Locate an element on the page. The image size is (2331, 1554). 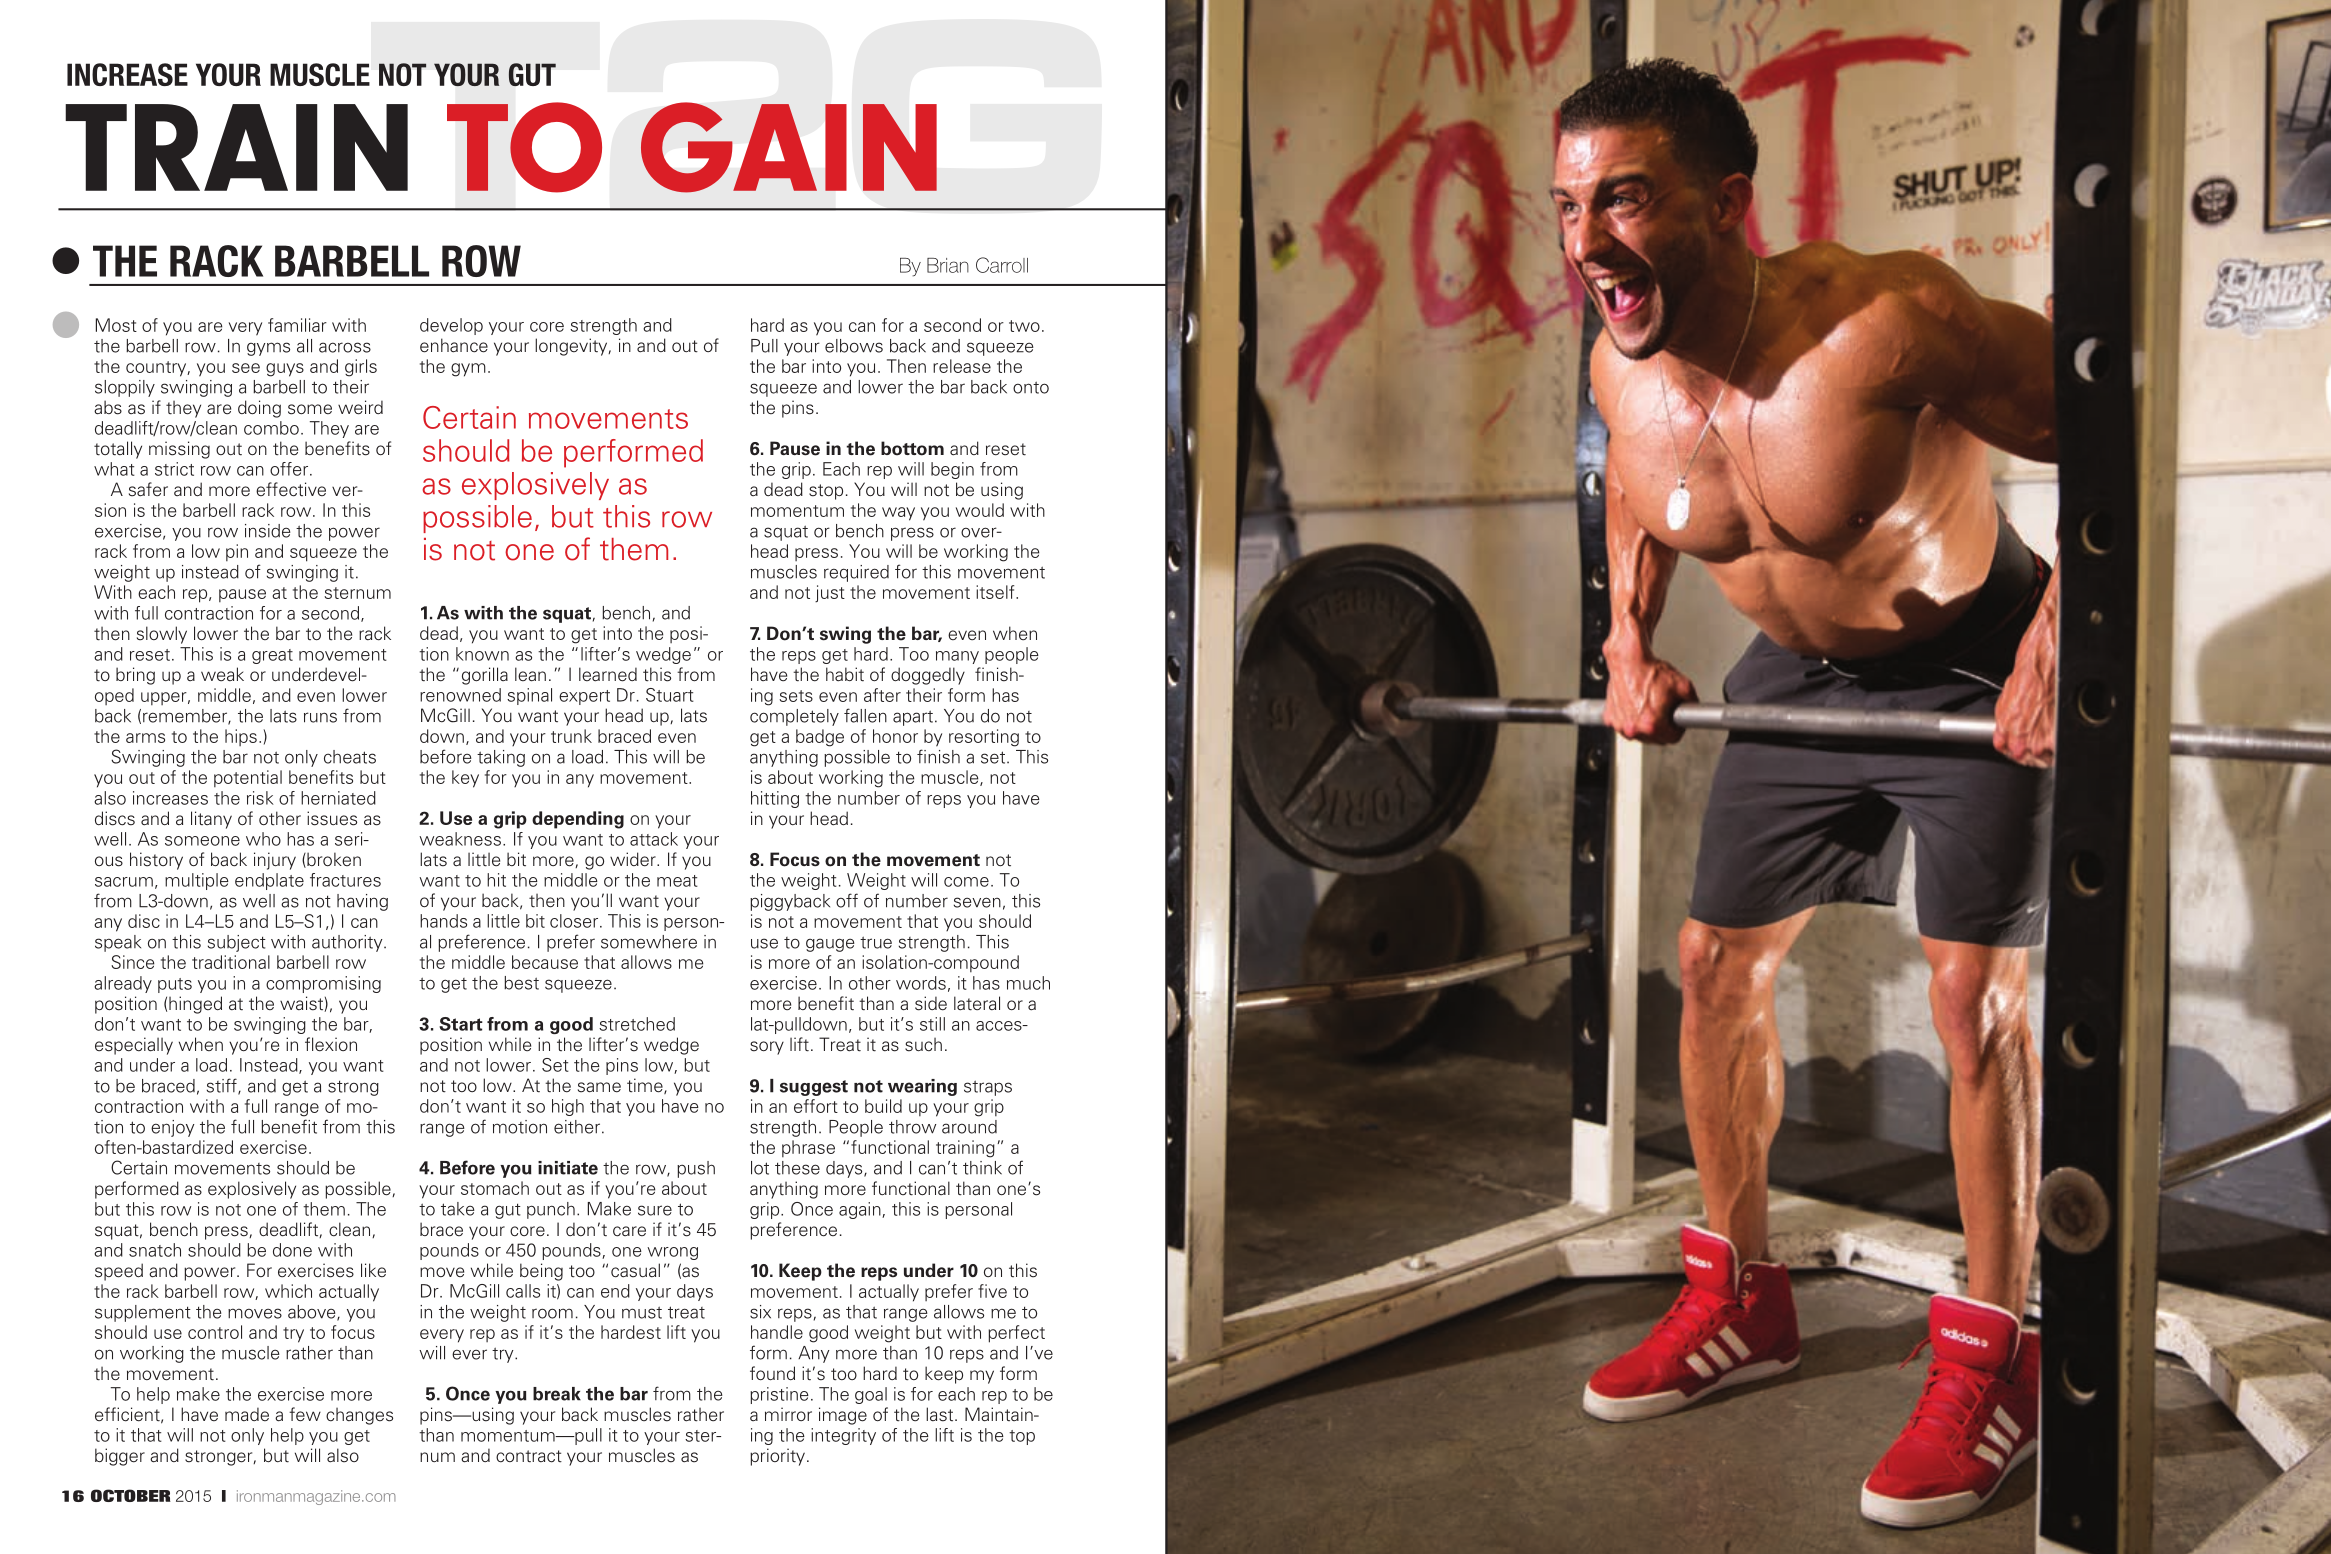
familiar is located at coordinates (297, 325).
